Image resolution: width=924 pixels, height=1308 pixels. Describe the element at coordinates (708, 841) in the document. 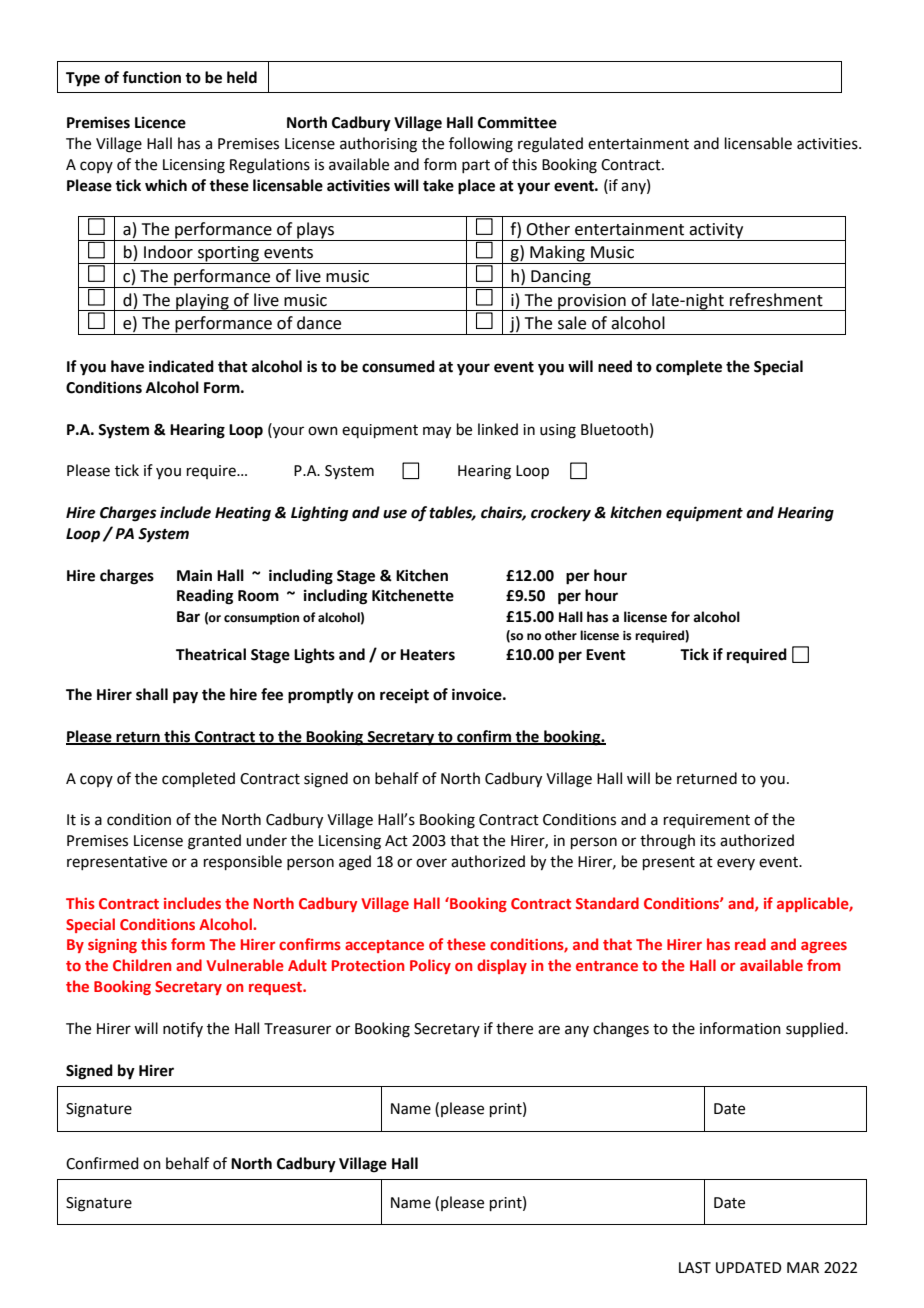

I see `its` at that location.
